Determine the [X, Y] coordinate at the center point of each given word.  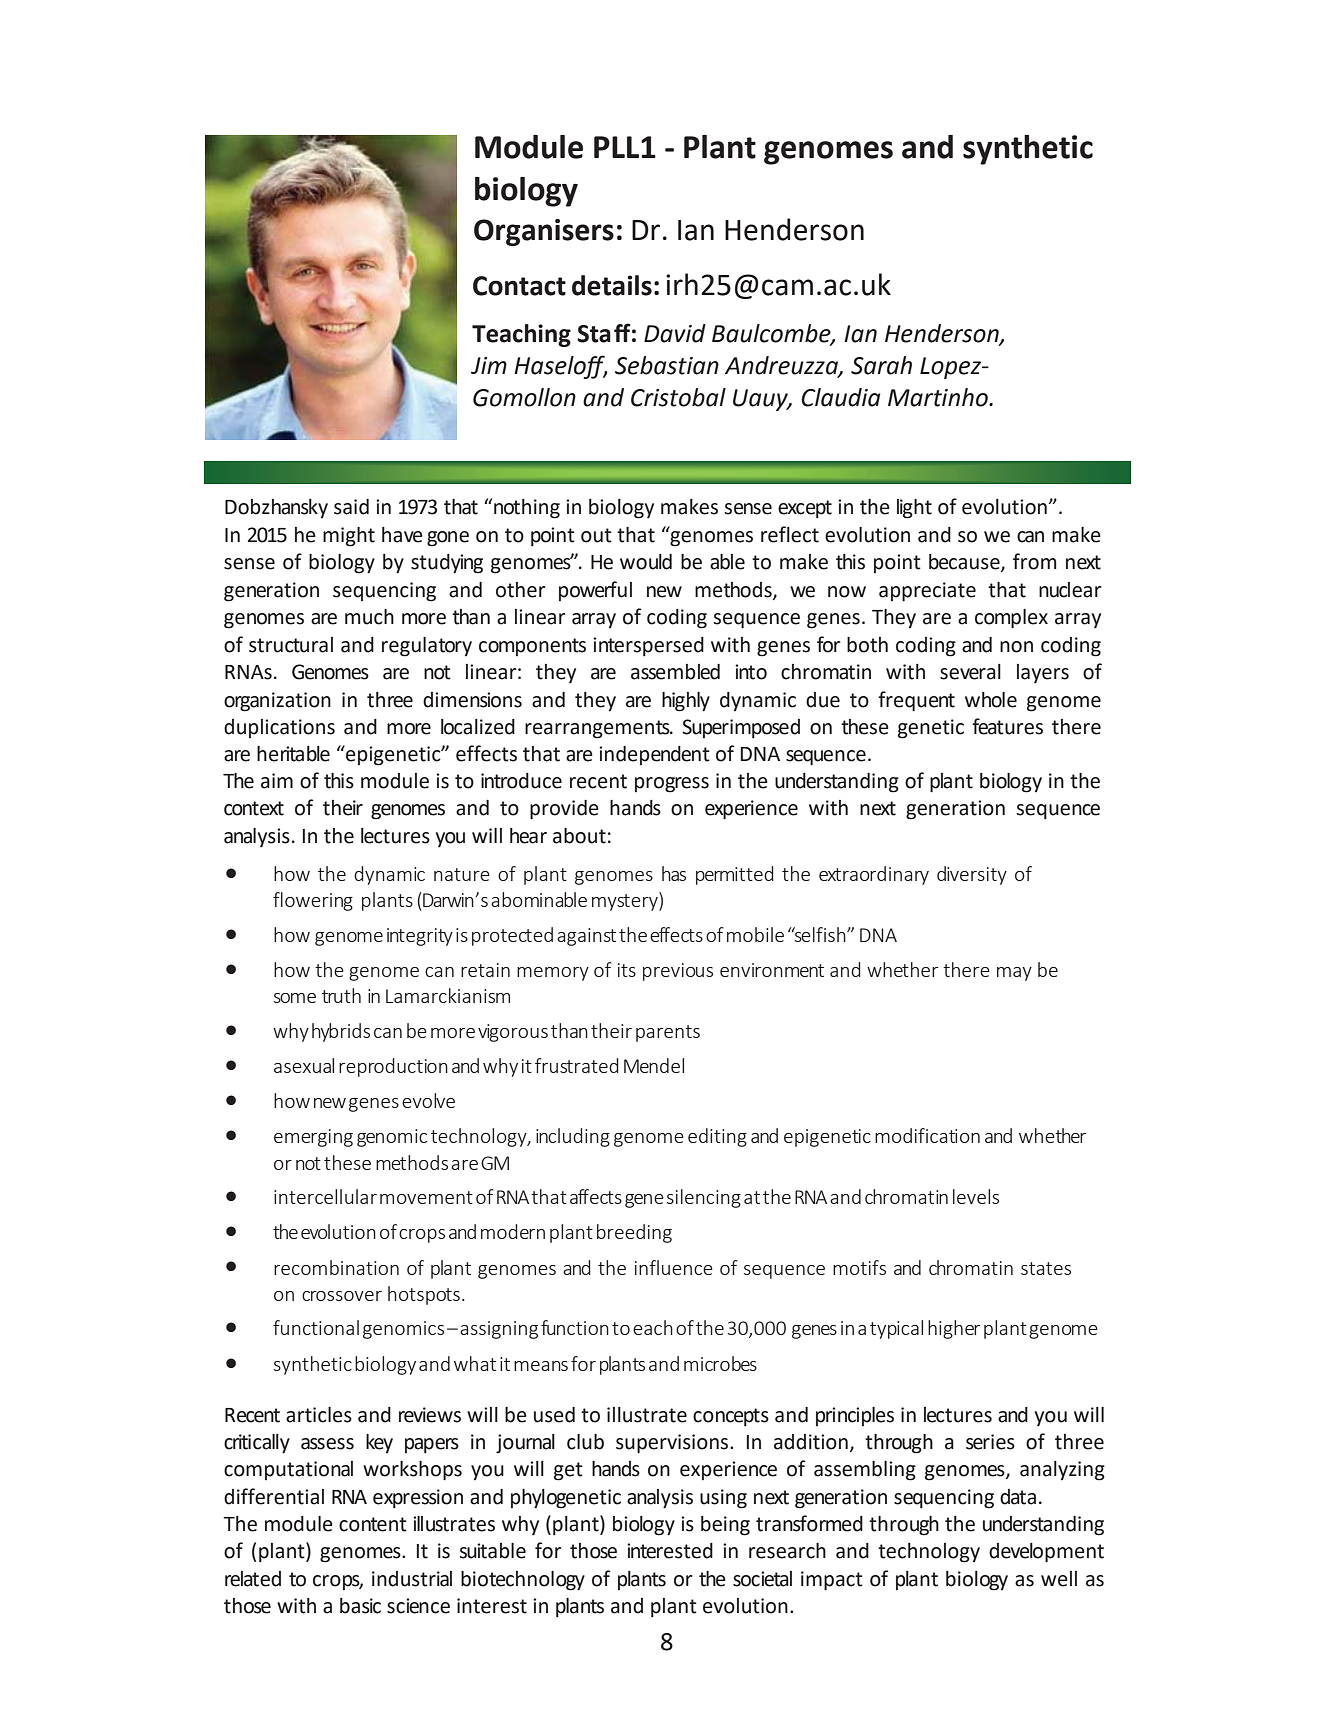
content [373, 1524]
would [646, 562]
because [965, 563]
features [1007, 726]
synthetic [1028, 150]
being [725, 1526]
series [990, 1442]
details [612, 285]
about [579, 836]
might [349, 537]
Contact [519, 286]
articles [319, 1415]
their [343, 808]
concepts [731, 1417]
